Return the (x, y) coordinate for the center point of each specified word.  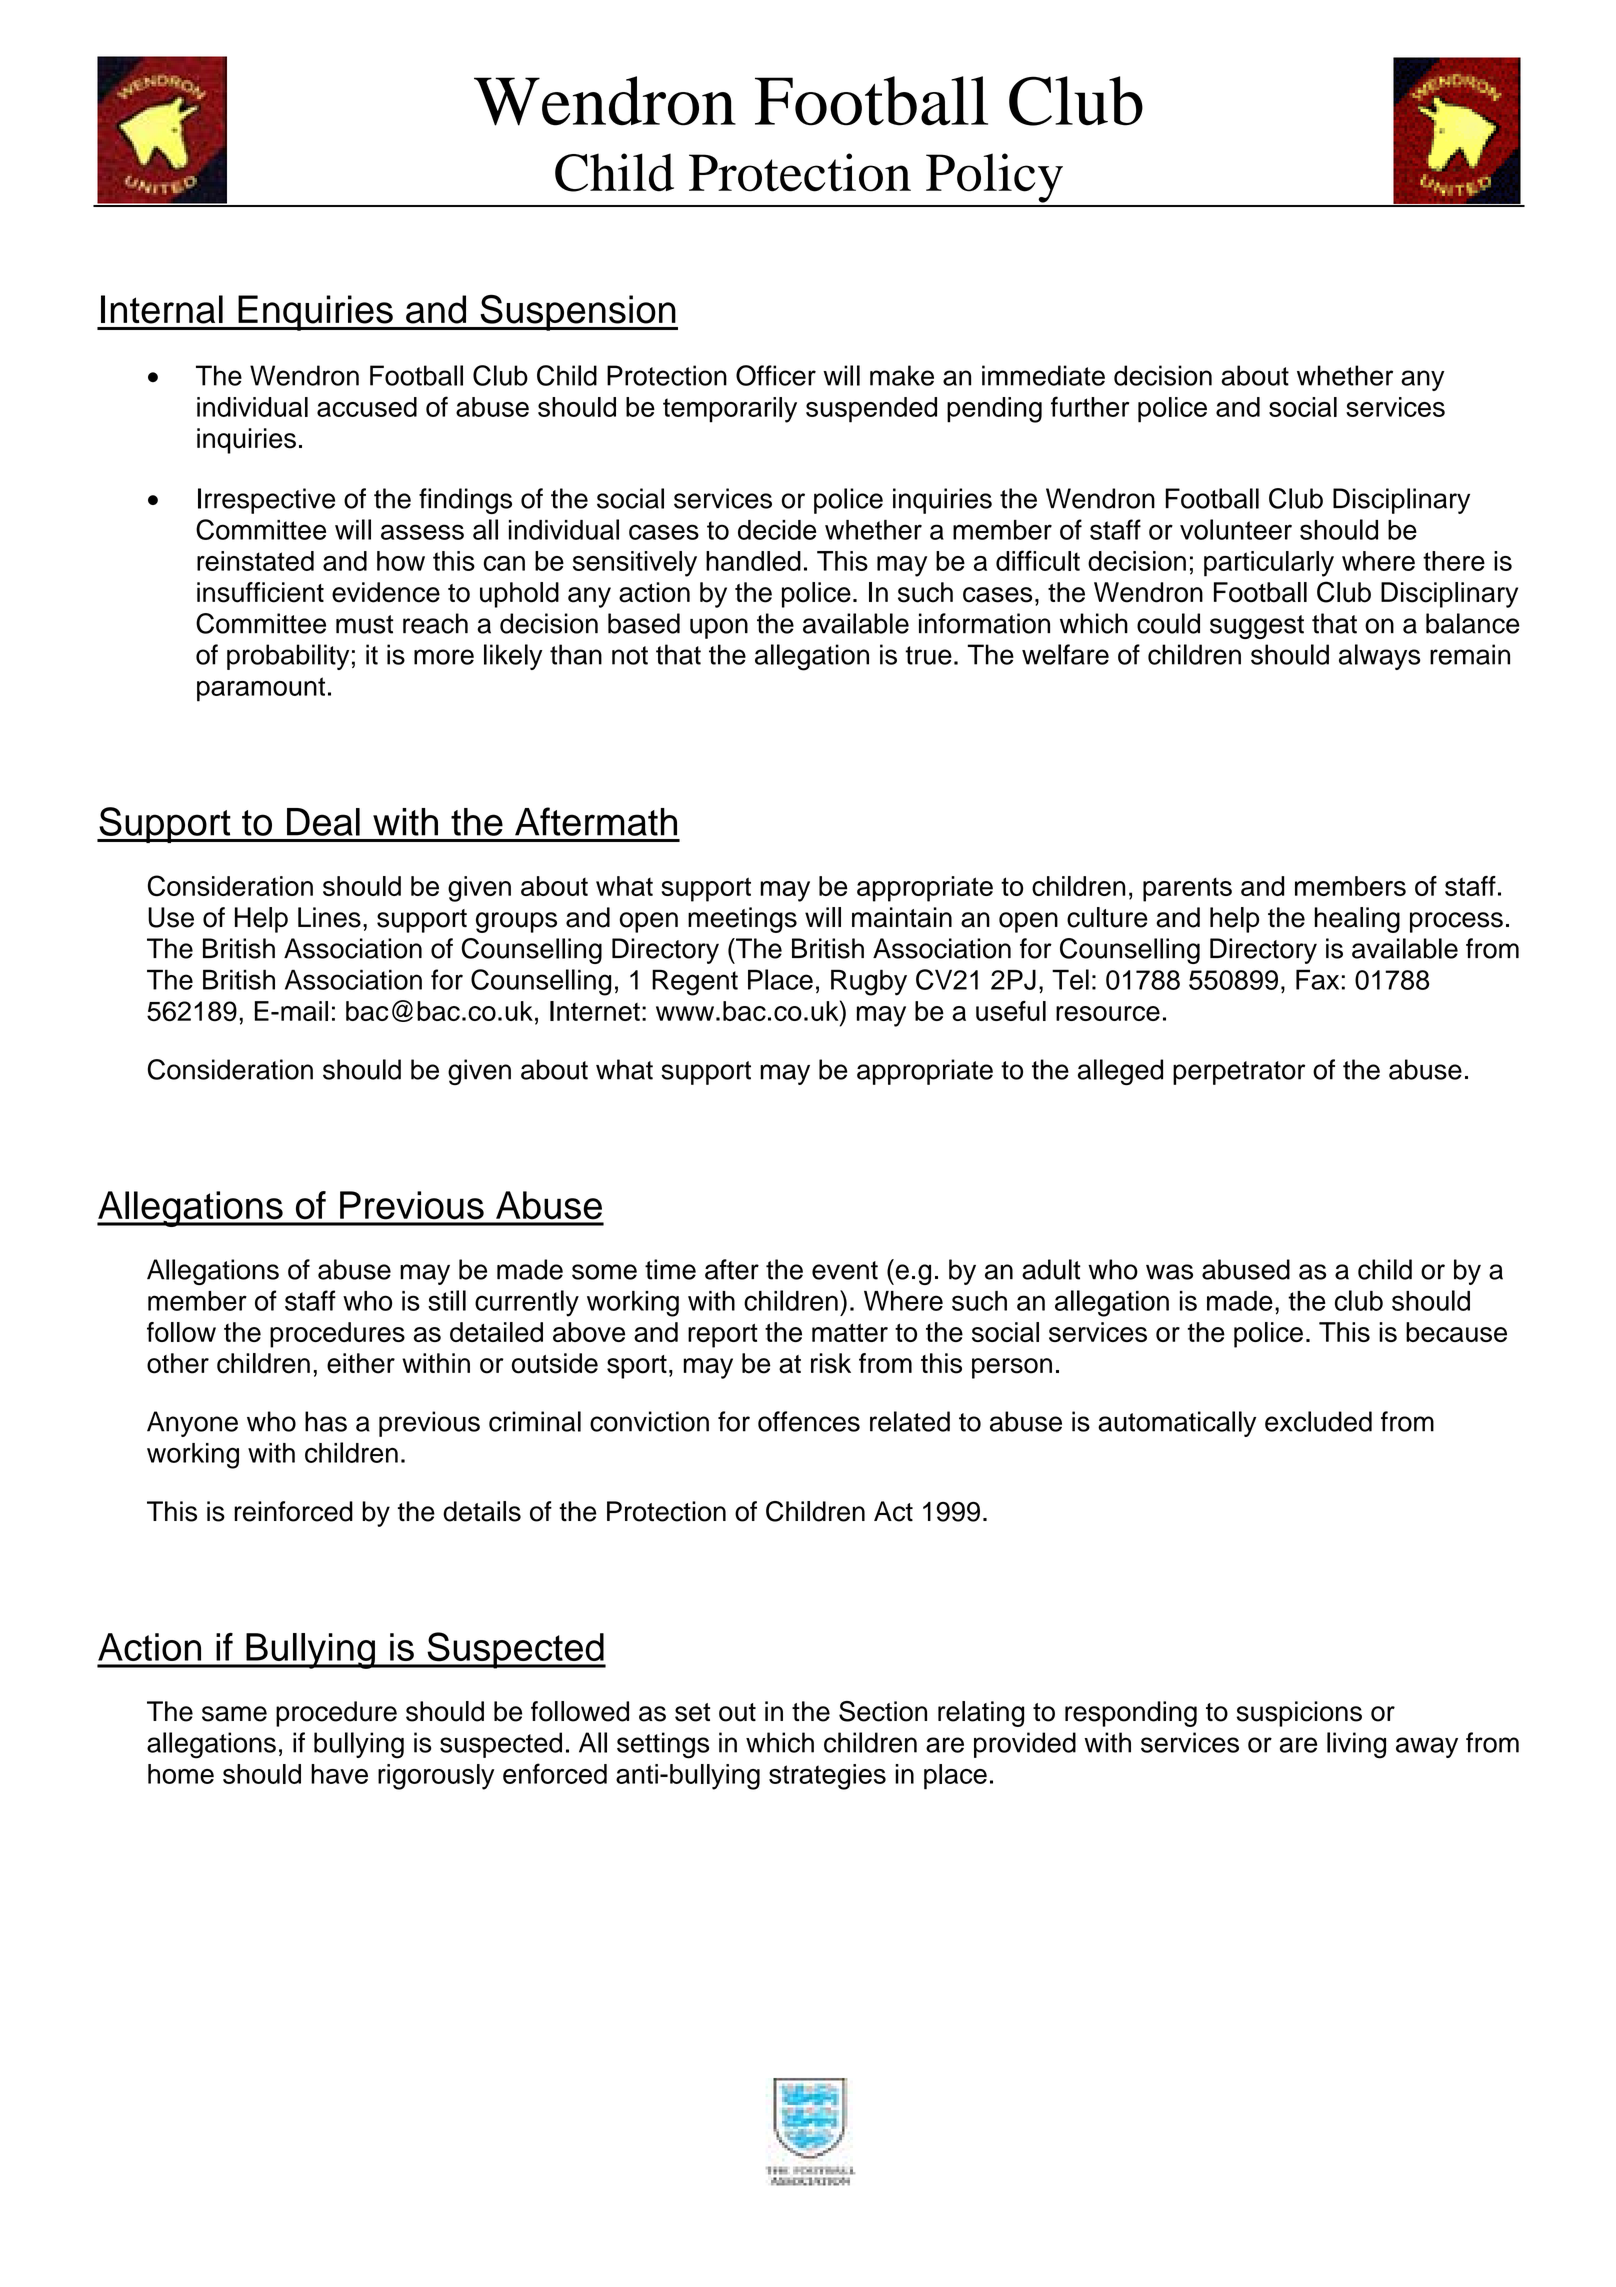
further (1090, 406)
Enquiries (315, 313)
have (339, 1774)
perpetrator (1239, 1073)
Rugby (869, 982)
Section (883, 1711)
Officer (776, 375)
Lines (329, 917)
